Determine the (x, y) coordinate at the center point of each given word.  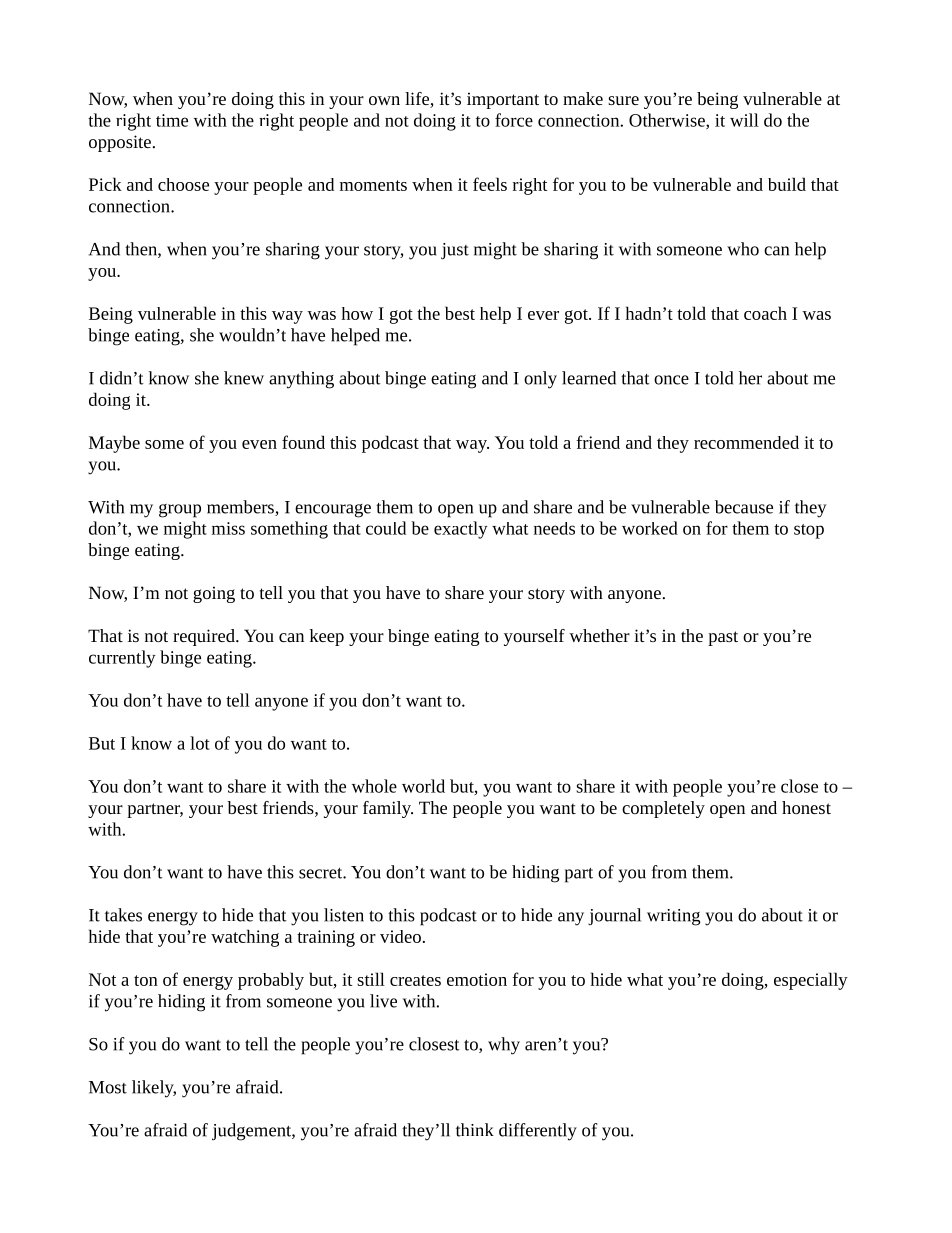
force (514, 120)
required (205, 637)
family (388, 809)
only (540, 380)
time (172, 120)
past (723, 638)
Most (108, 1087)
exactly (461, 530)
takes (123, 915)
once (671, 380)
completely (663, 809)
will (744, 120)
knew (244, 378)
